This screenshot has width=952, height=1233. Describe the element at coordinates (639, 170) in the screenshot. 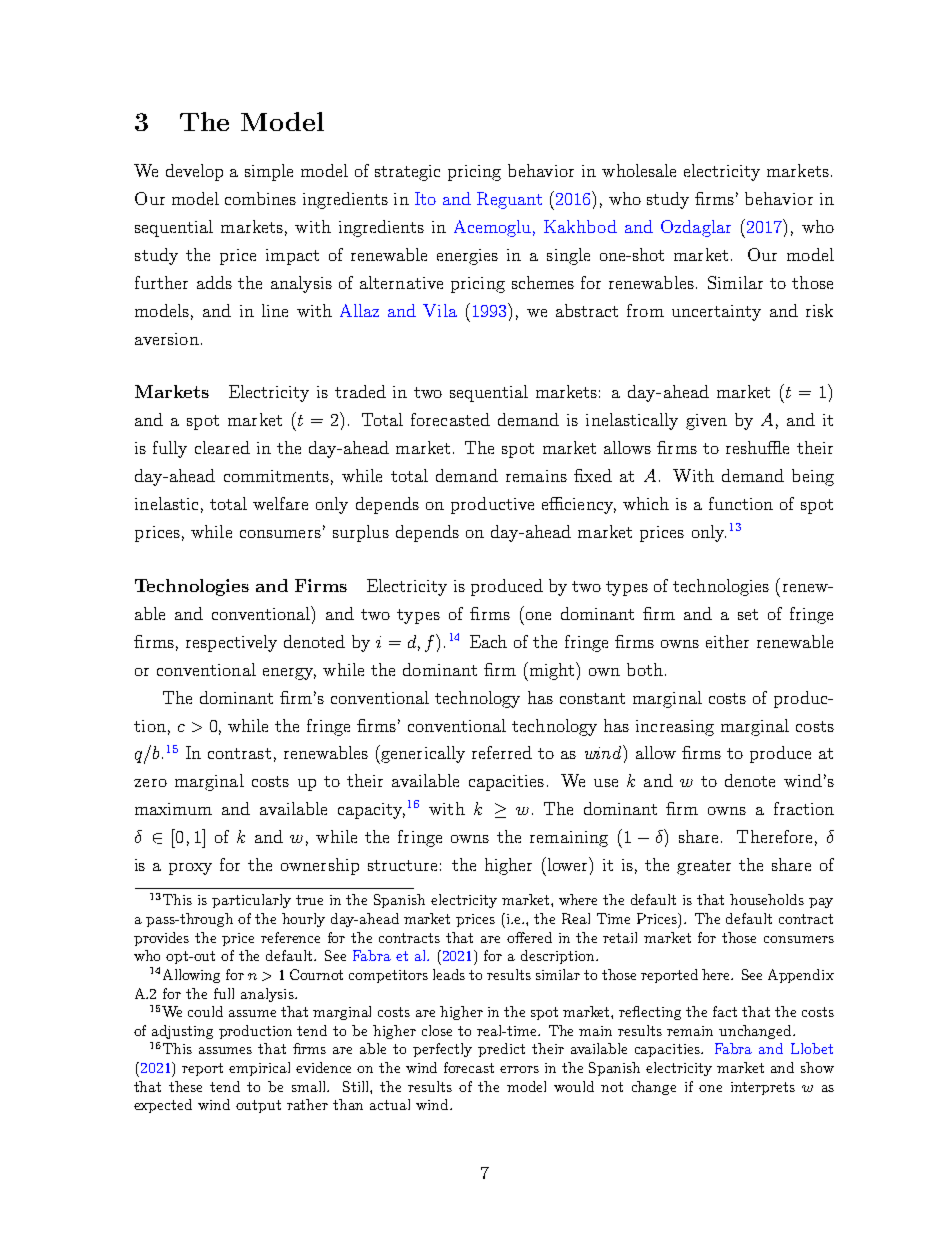

I see `wholesale` at that location.
